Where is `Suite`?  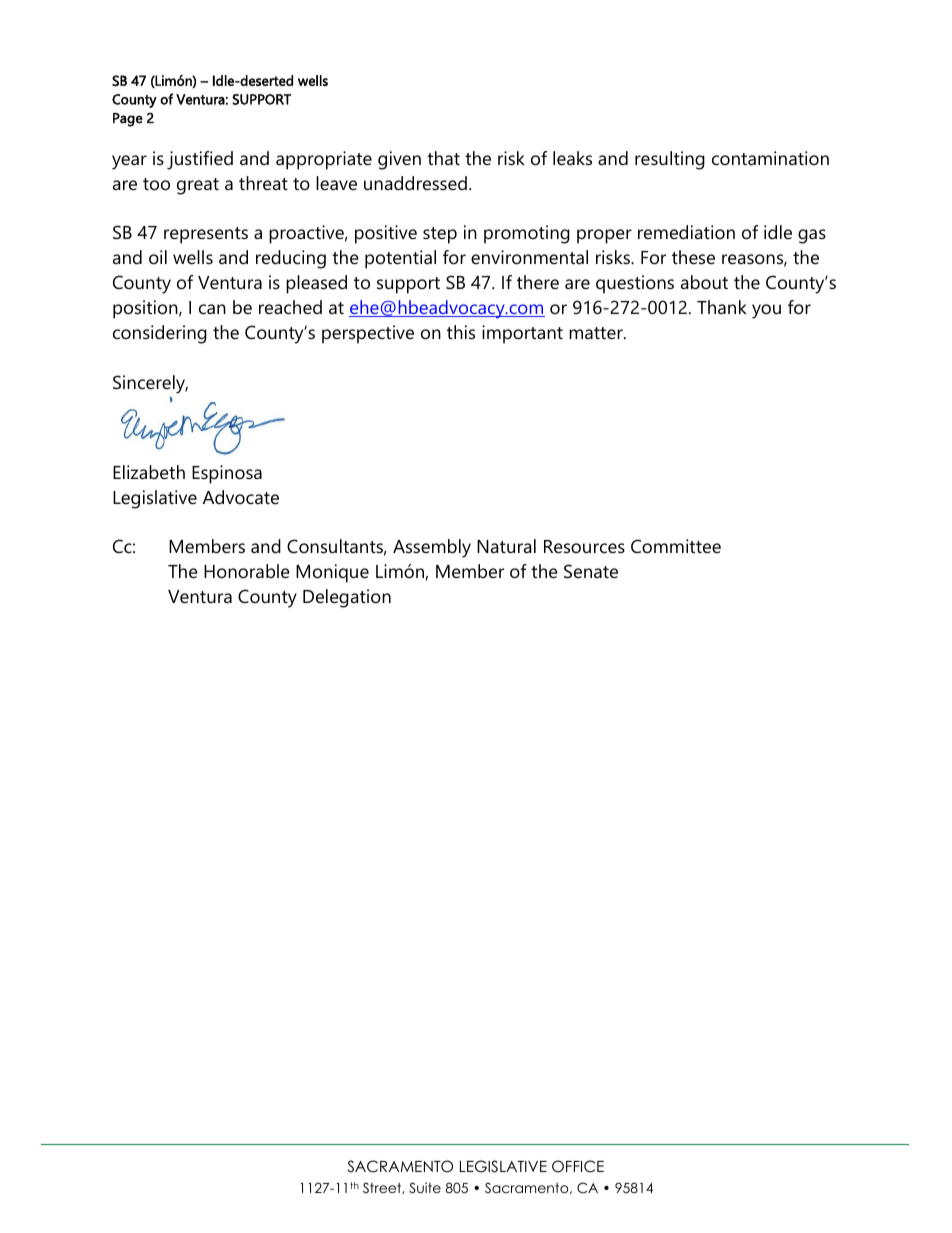 Suite is located at coordinates (425, 1188).
